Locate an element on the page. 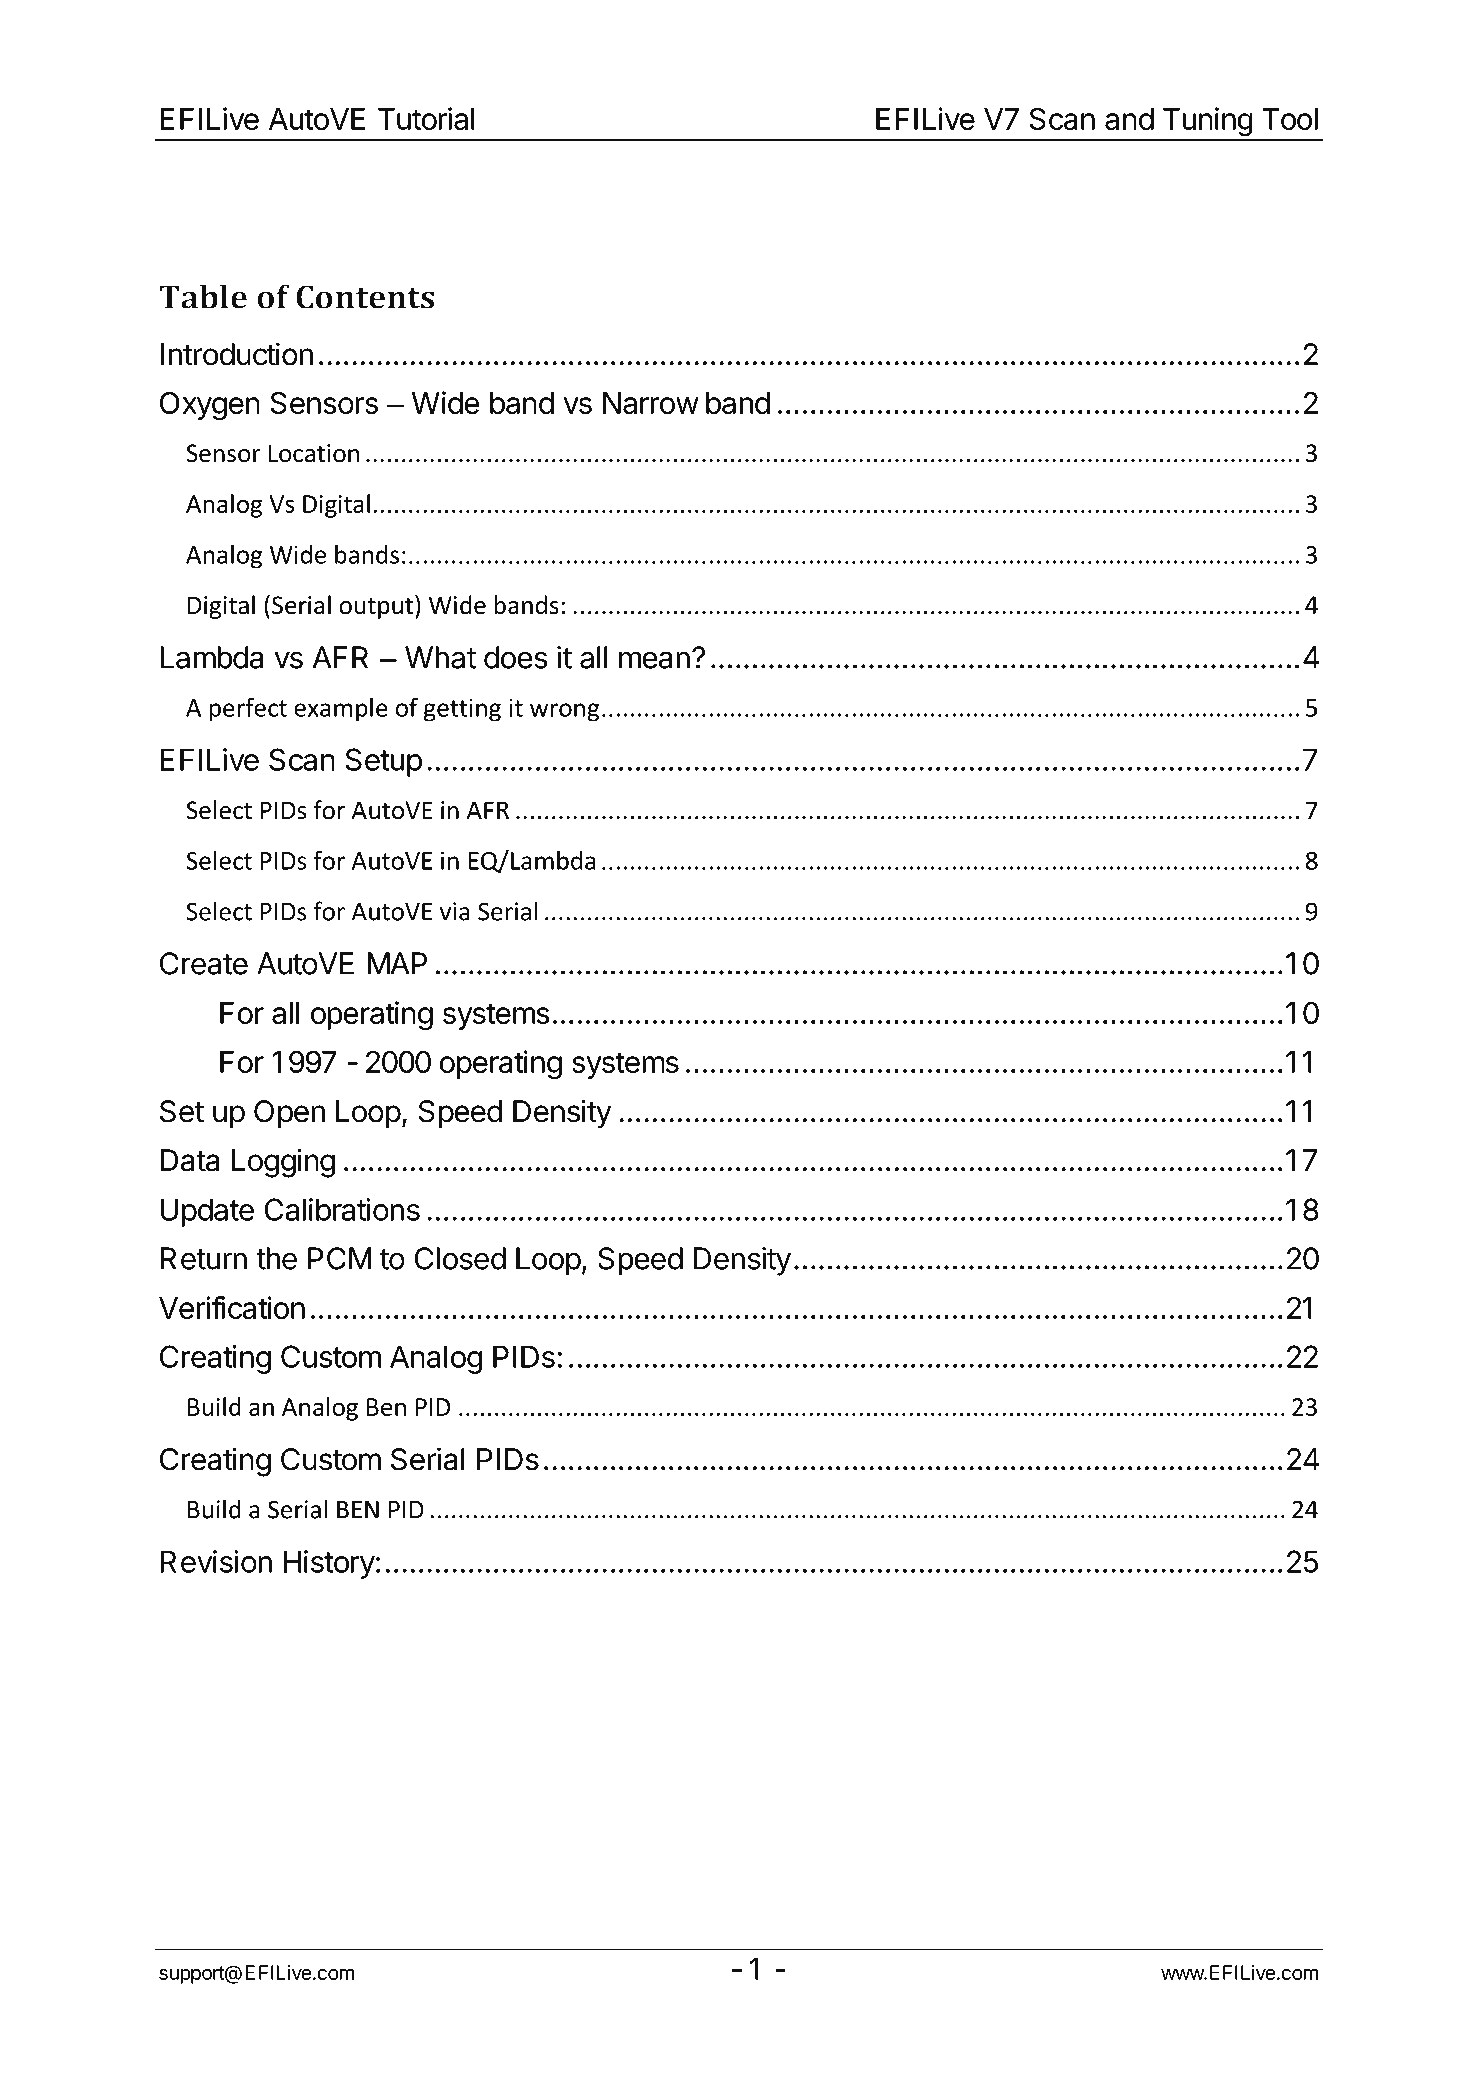 This document has width=1477, height=2089. via is located at coordinates (455, 911).
